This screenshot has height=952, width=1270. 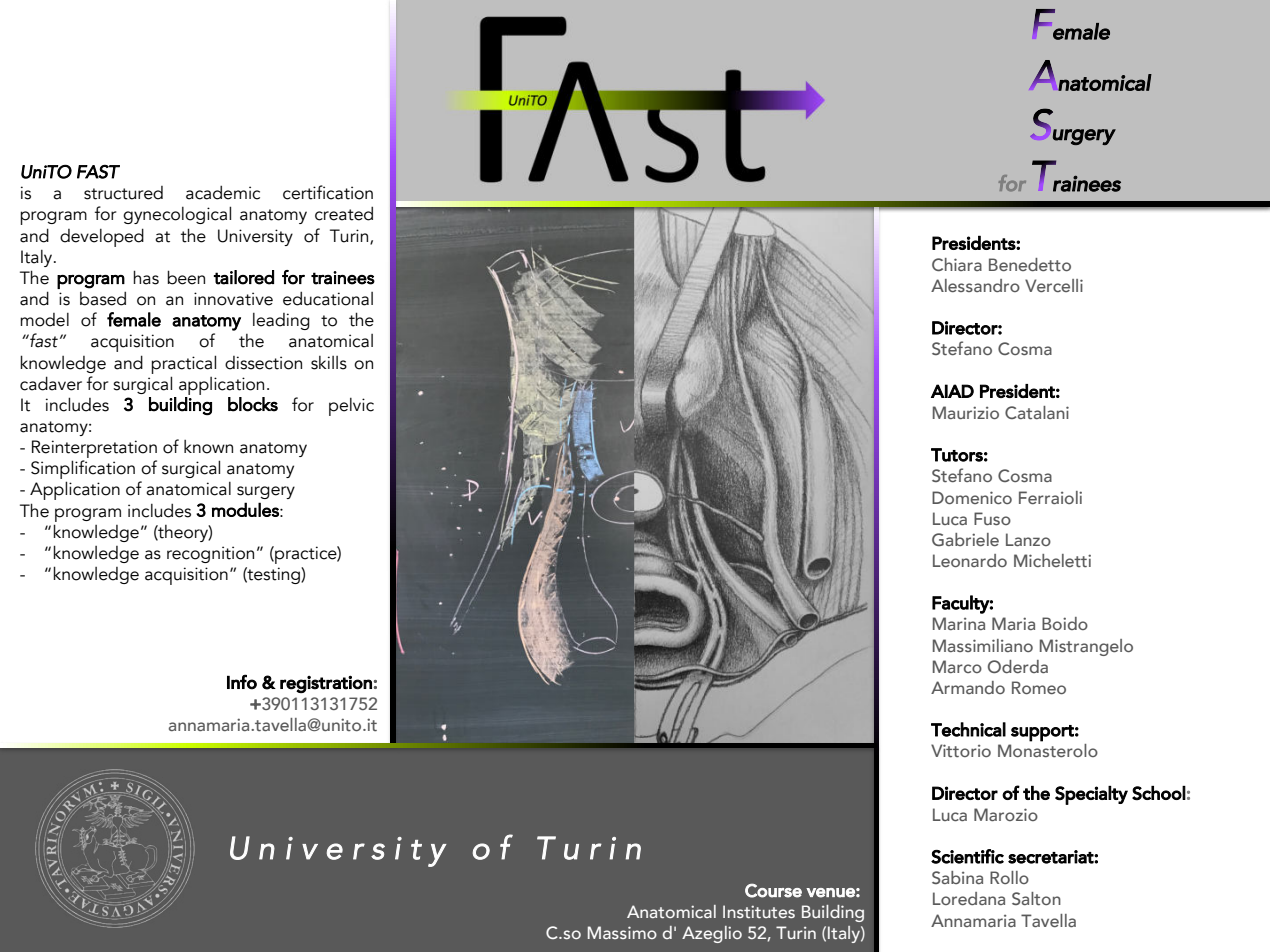 I want to click on Leonardo, so click(x=970, y=560).
